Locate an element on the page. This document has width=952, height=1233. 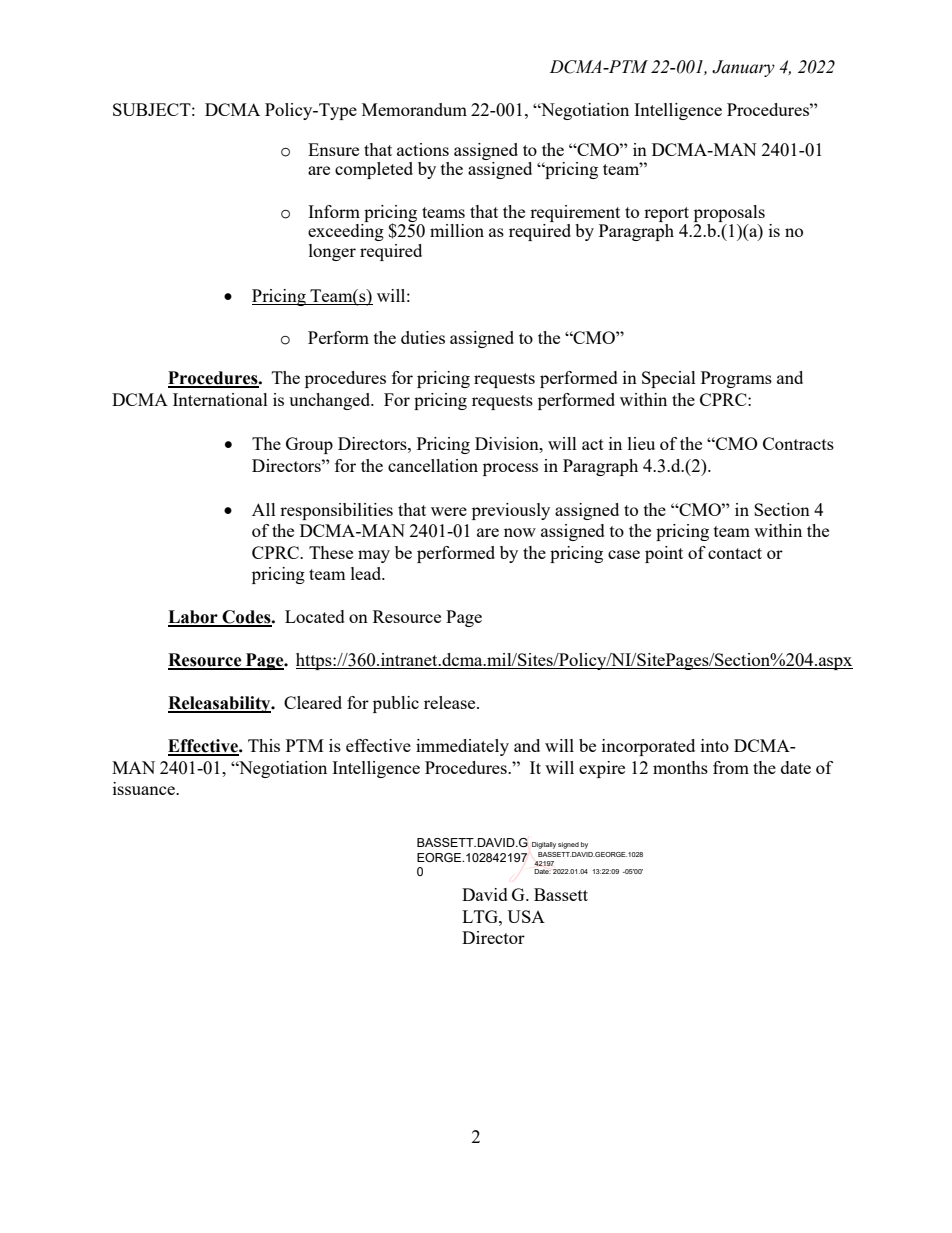
International is located at coordinates (220, 399).
